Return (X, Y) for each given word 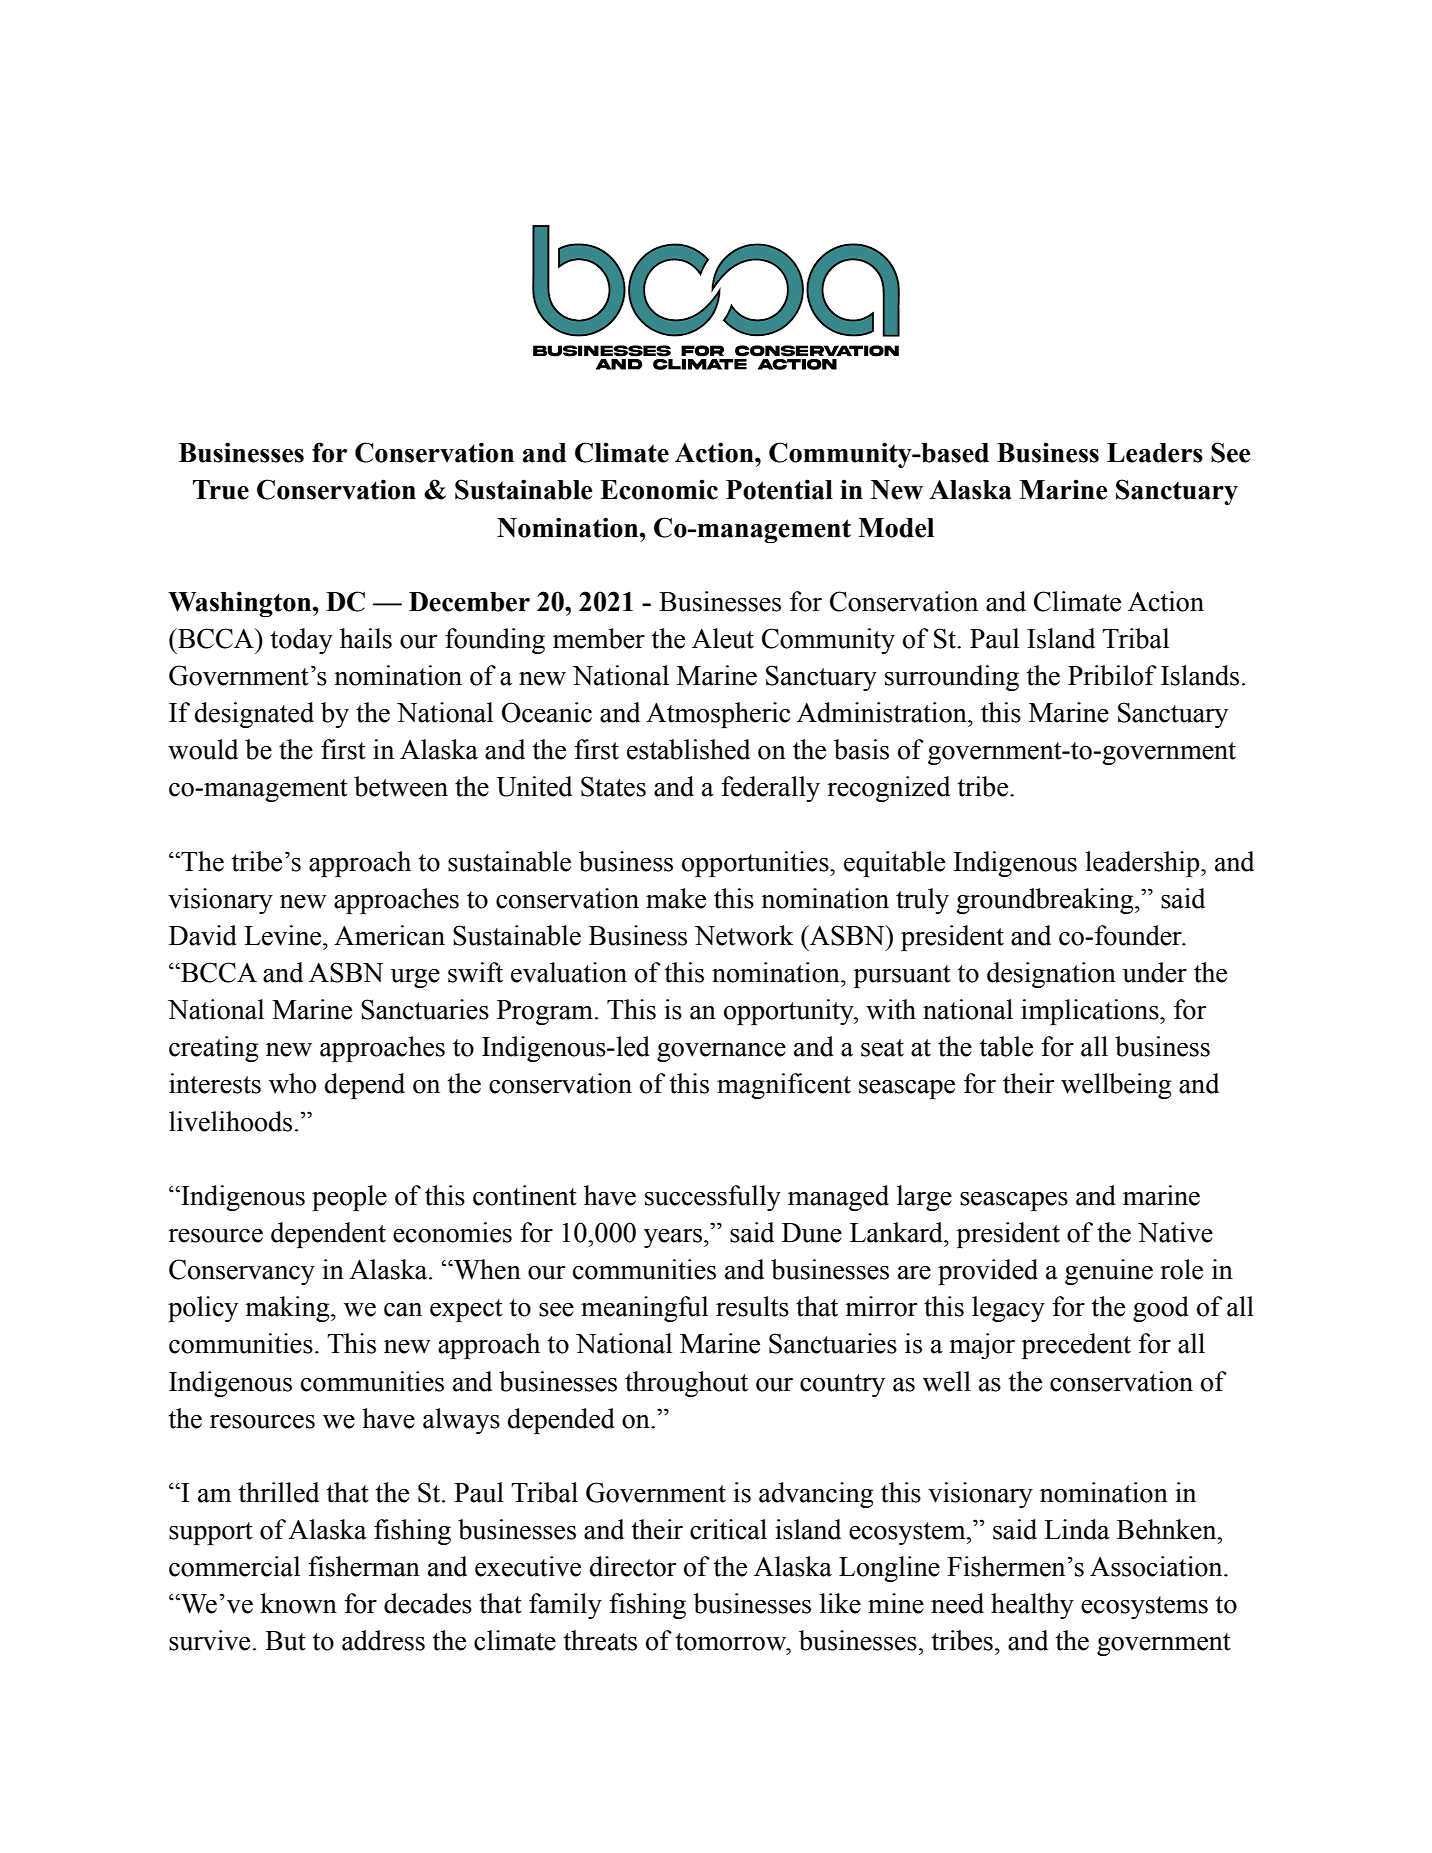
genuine (1109, 1272)
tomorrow (732, 1642)
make (676, 898)
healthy (1032, 1606)
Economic (659, 489)
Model (896, 528)
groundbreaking (1046, 901)
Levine (284, 935)
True (221, 490)
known (298, 1603)
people (349, 1198)
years (673, 1238)
